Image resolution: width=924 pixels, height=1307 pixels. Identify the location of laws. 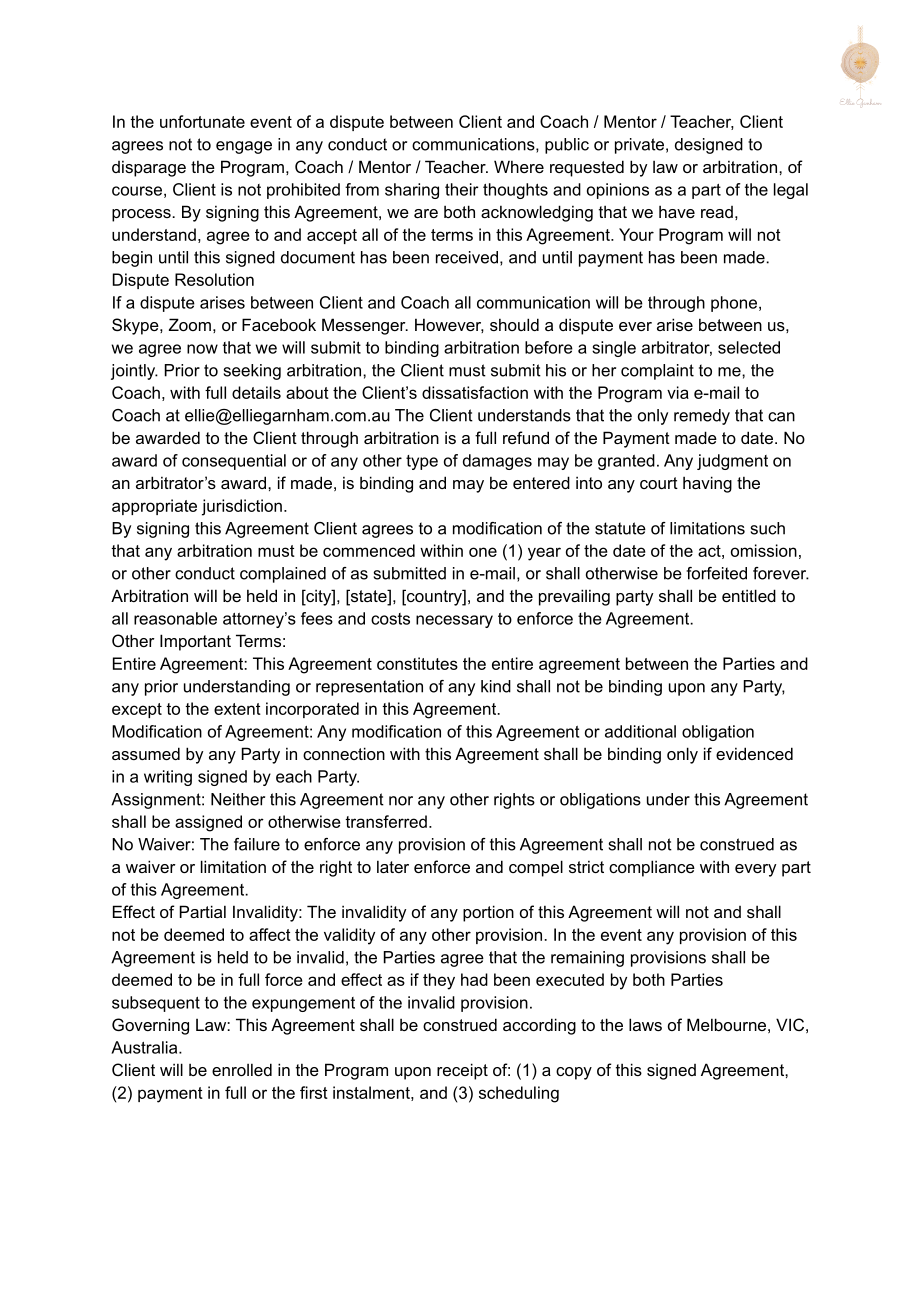
(645, 1024).
